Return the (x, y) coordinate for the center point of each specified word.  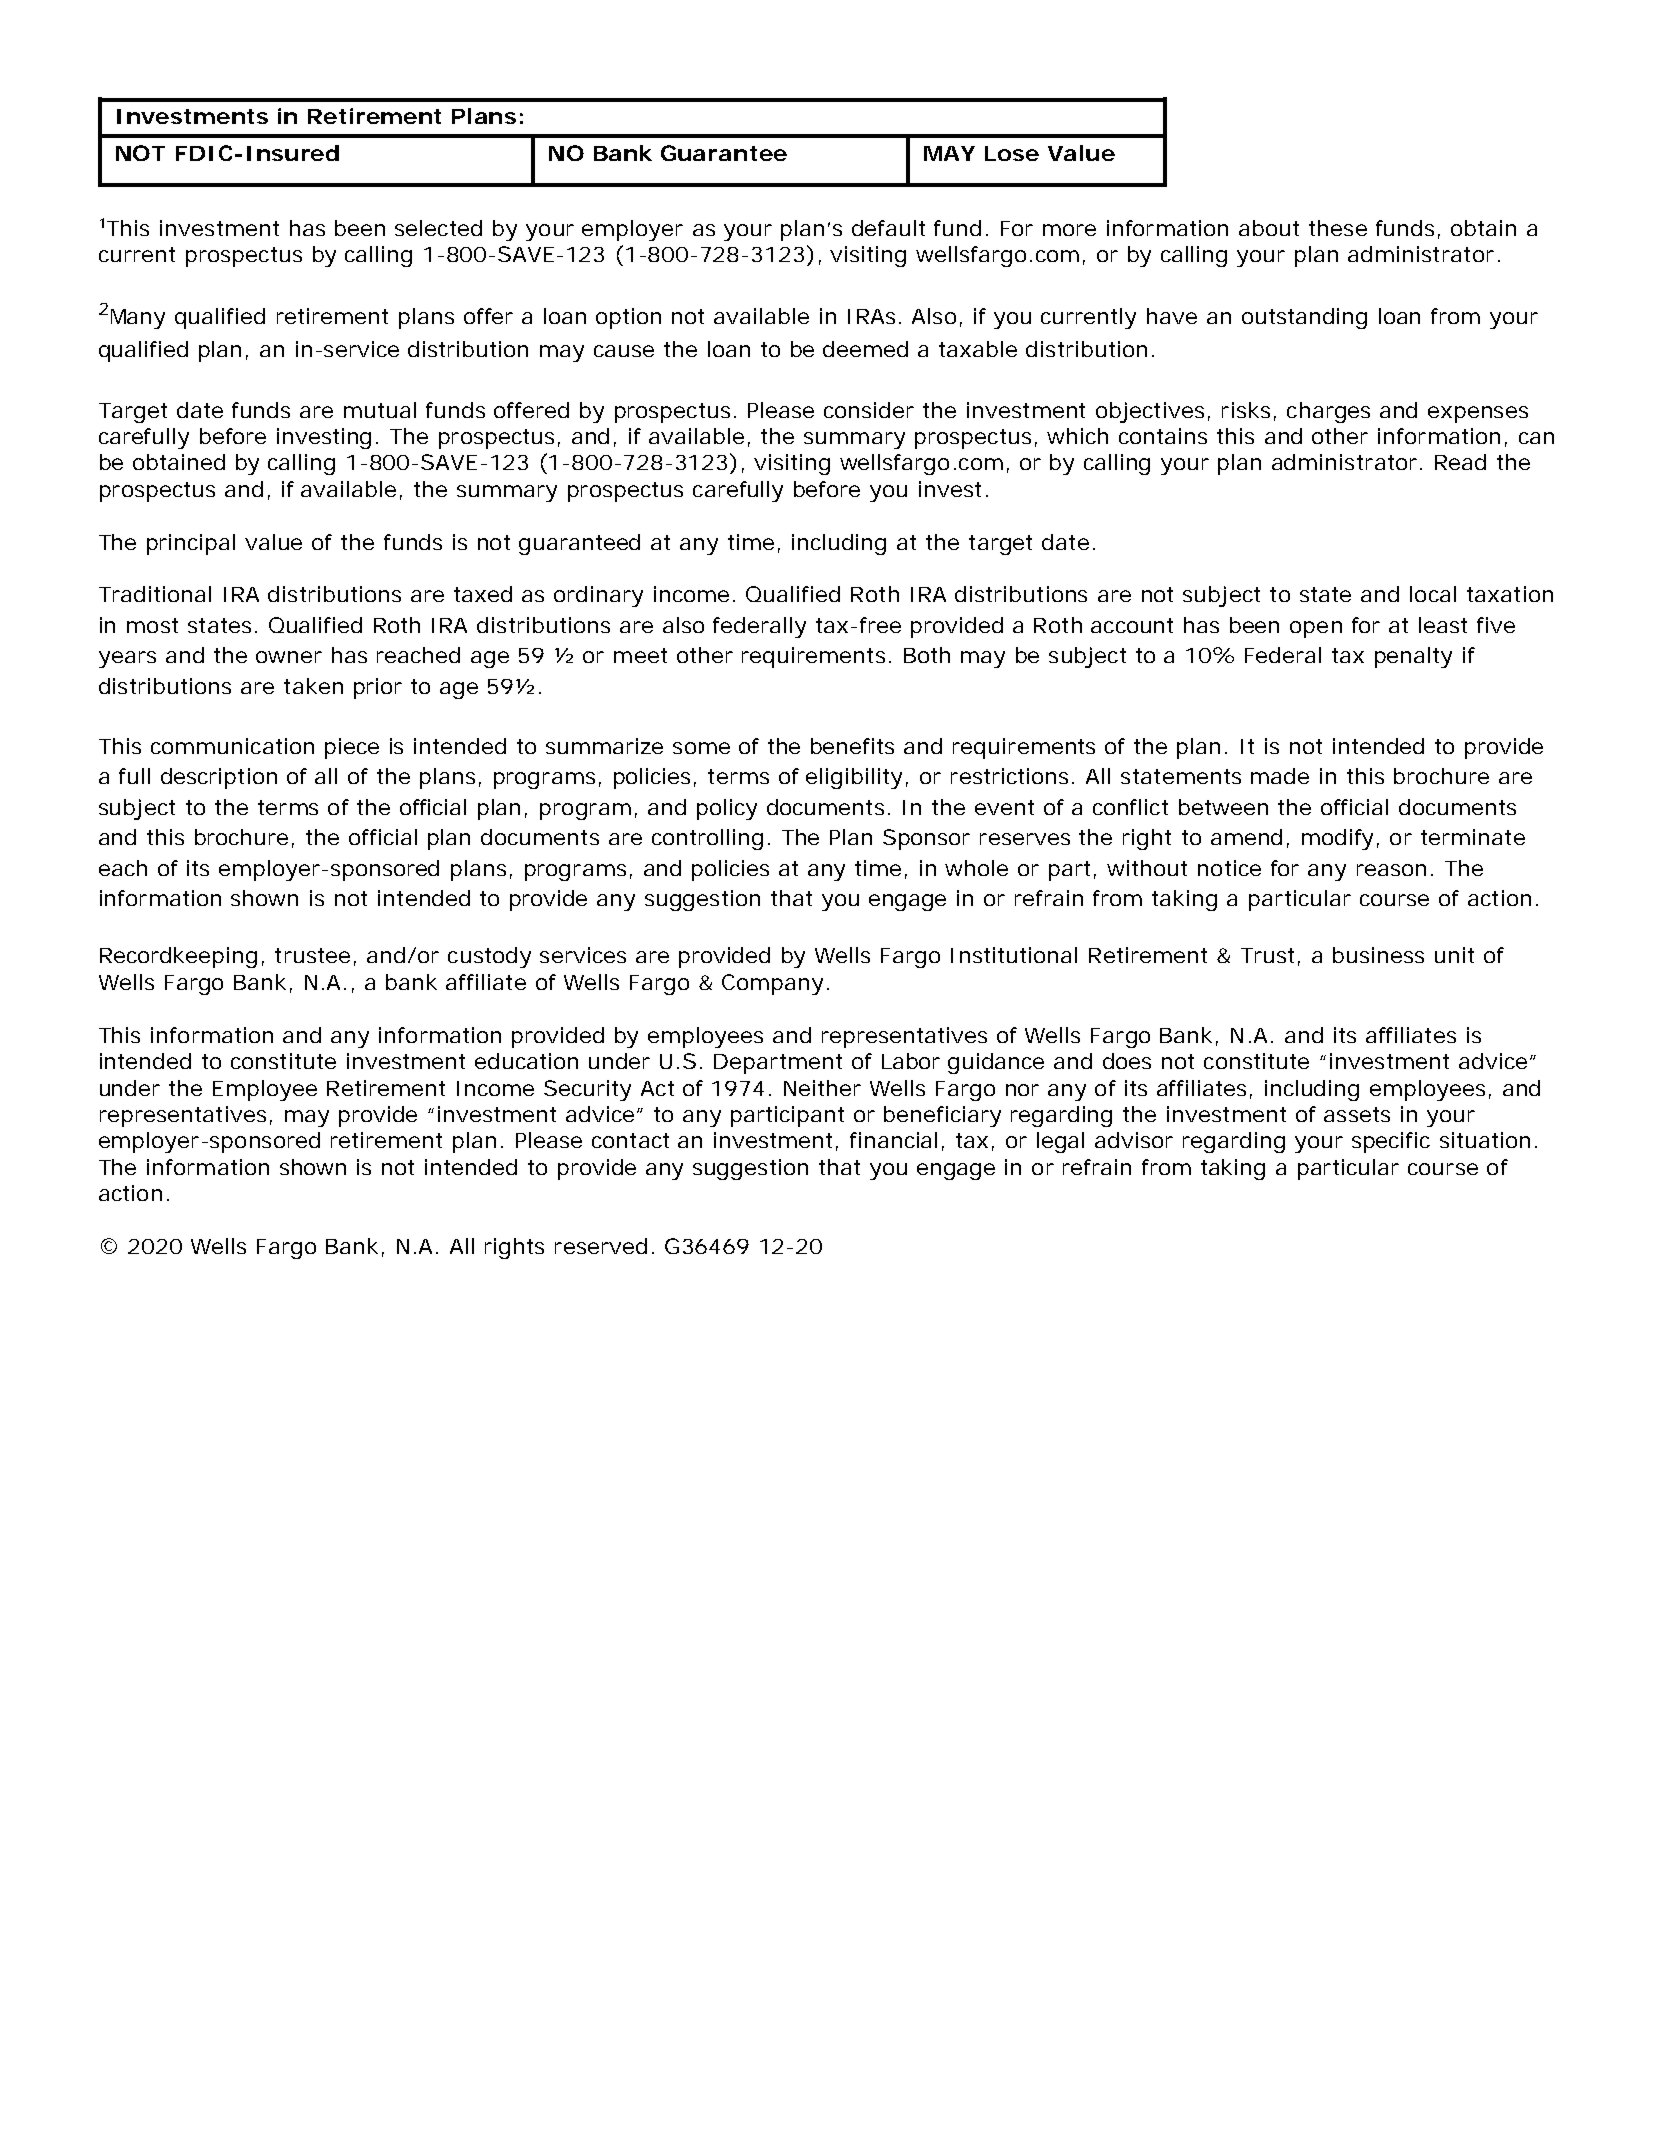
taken (313, 686)
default (888, 228)
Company (772, 984)
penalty (1413, 657)
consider (869, 410)
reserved (601, 1246)
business (1378, 955)
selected (438, 228)
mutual (380, 410)
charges (1328, 412)
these (1338, 228)
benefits (852, 746)
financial (893, 1140)
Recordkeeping (178, 957)
